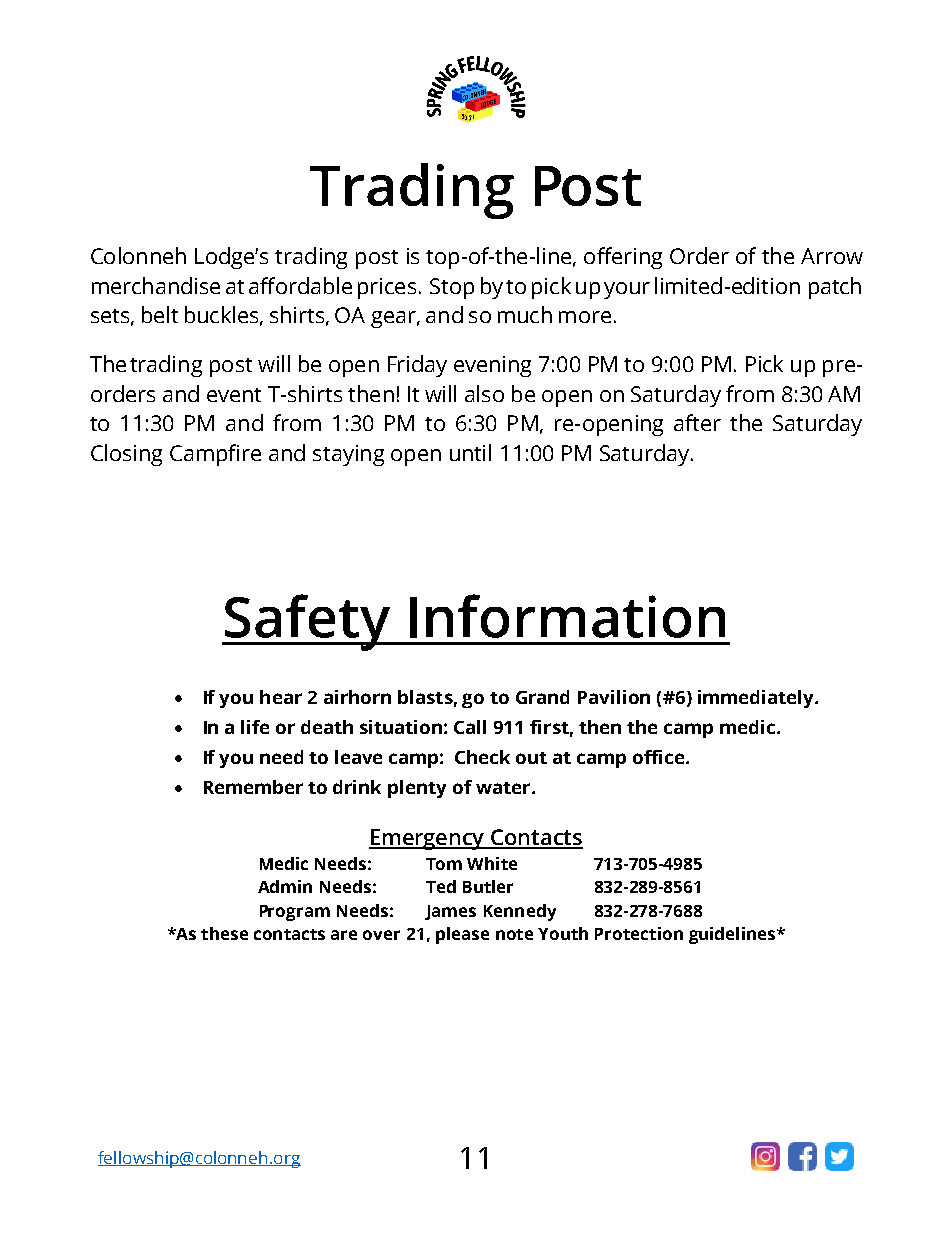  I want to click on after, so click(697, 422).
